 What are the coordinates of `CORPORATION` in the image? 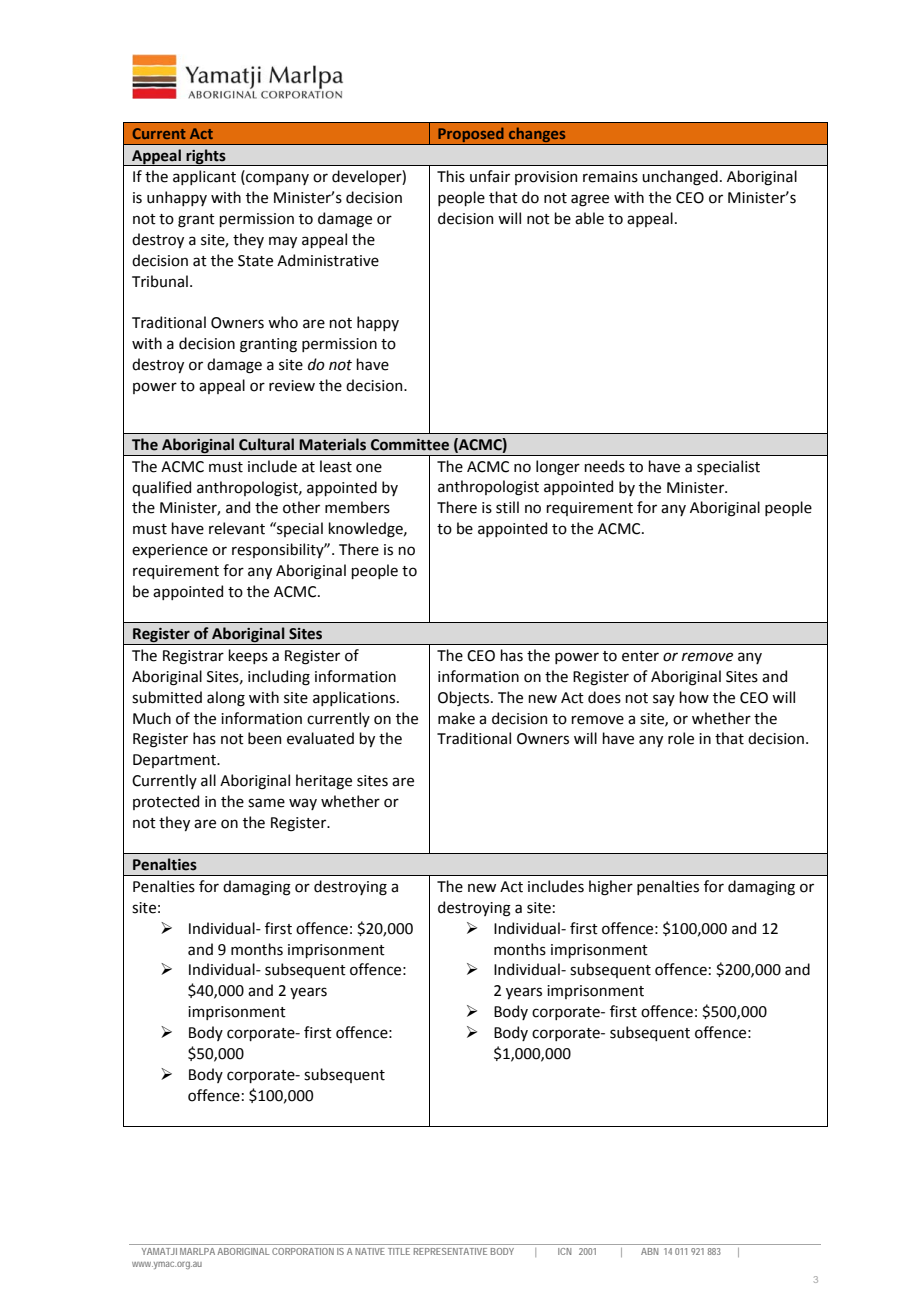 It's located at (303, 1251).
